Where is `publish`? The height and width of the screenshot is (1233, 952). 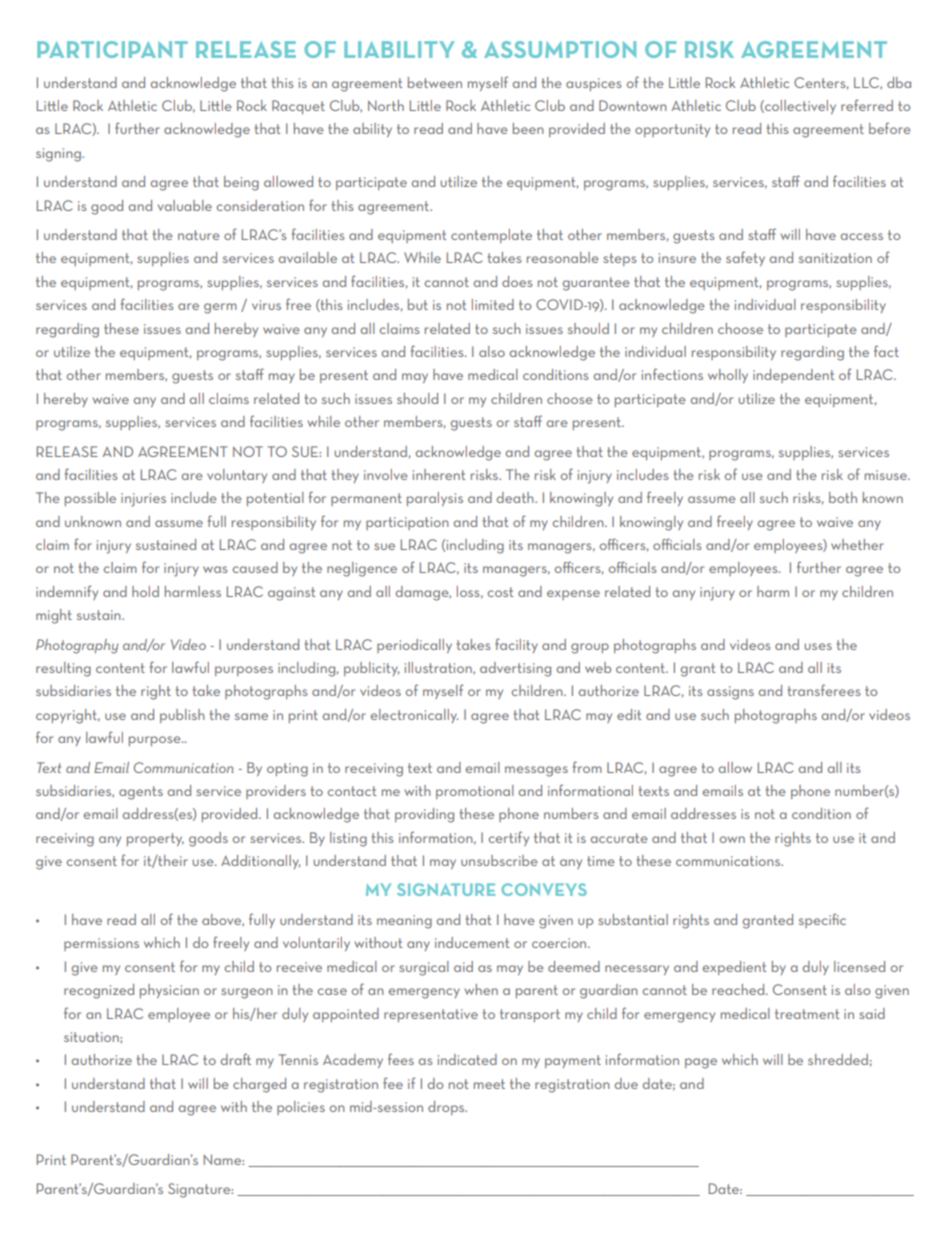
publish is located at coordinates (182, 716).
